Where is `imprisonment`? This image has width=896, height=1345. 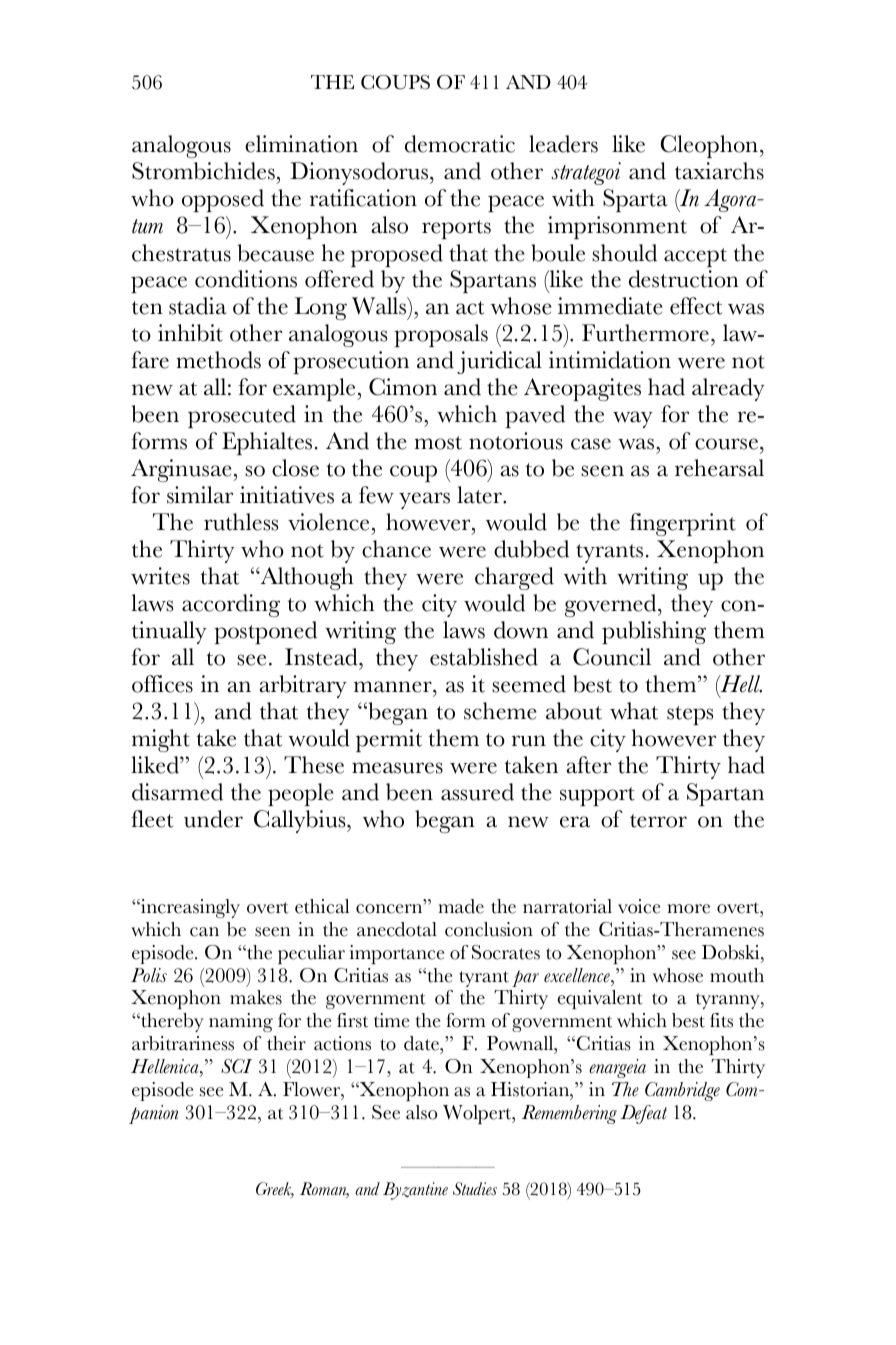 imprisonment is located at coordinates (617, 227).
